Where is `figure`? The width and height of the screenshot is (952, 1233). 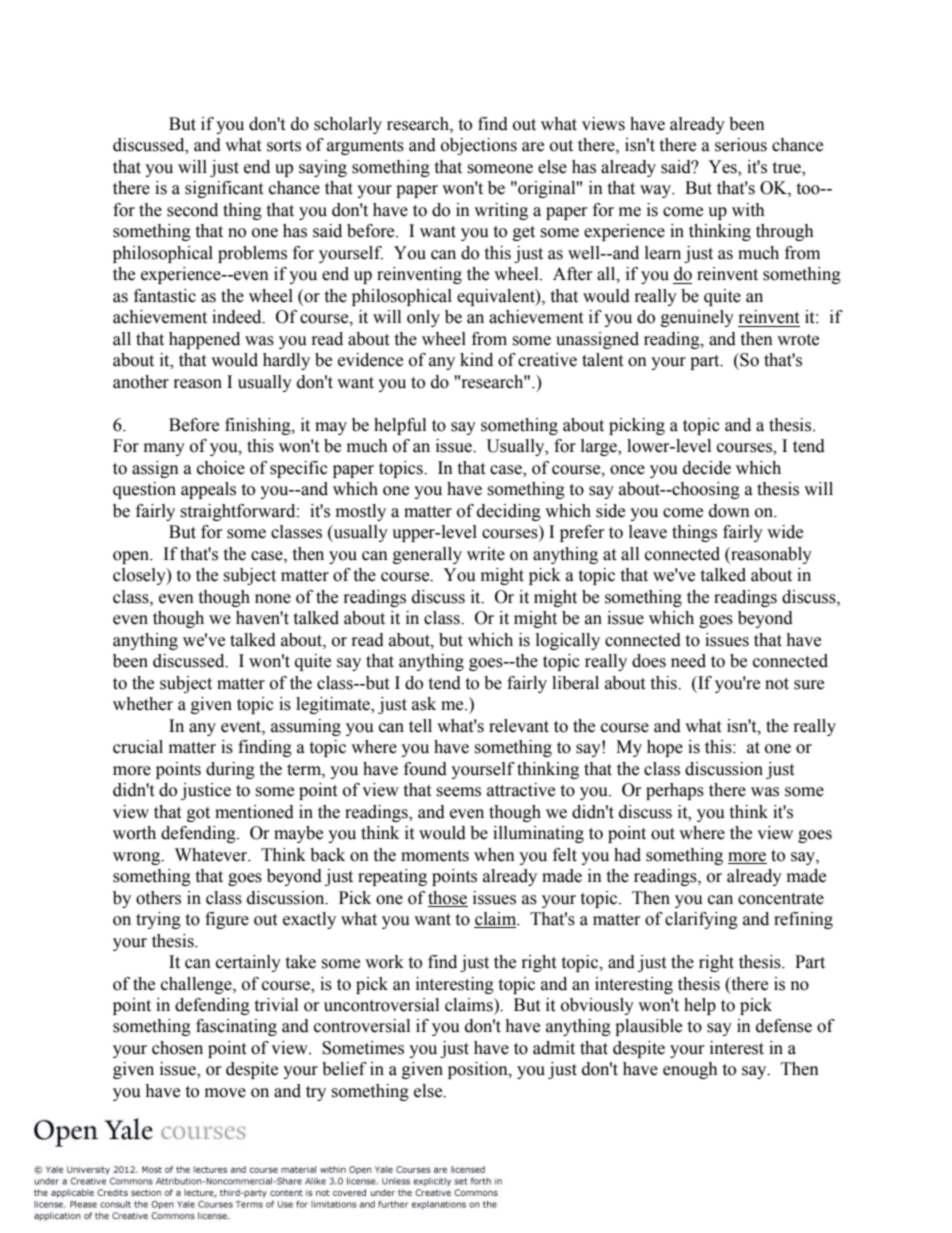 figure is located at coordinates (227, 920).
